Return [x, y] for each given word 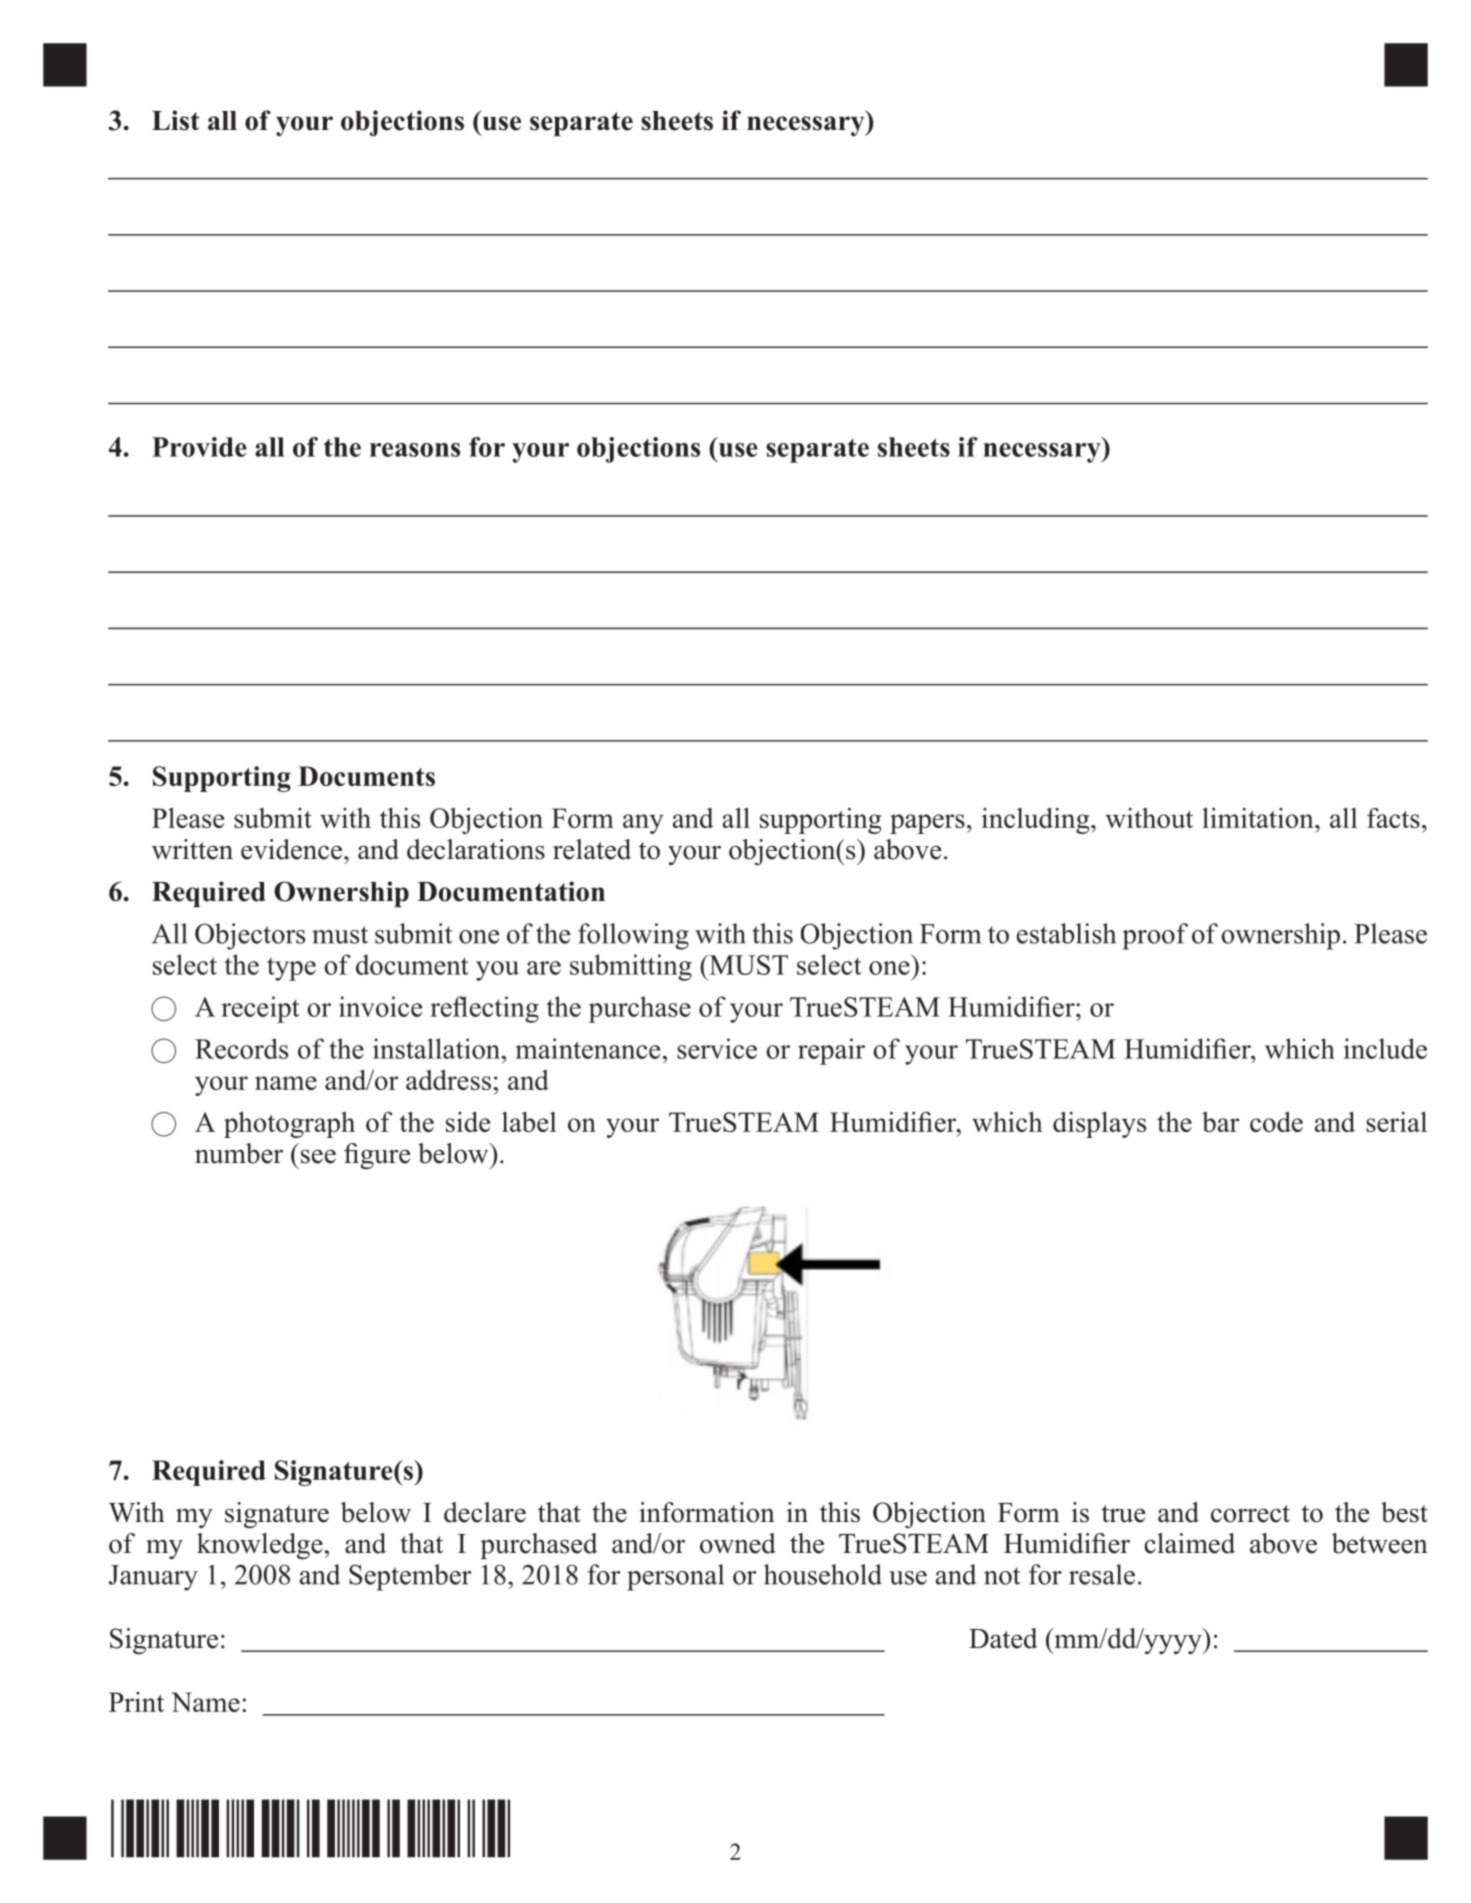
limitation [1259, 818]
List [176, 120]
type [291, 969]
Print [136, 1702]
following [633, 936]
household [823, 1574]
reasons [415, 450]
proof [1155, 936]
